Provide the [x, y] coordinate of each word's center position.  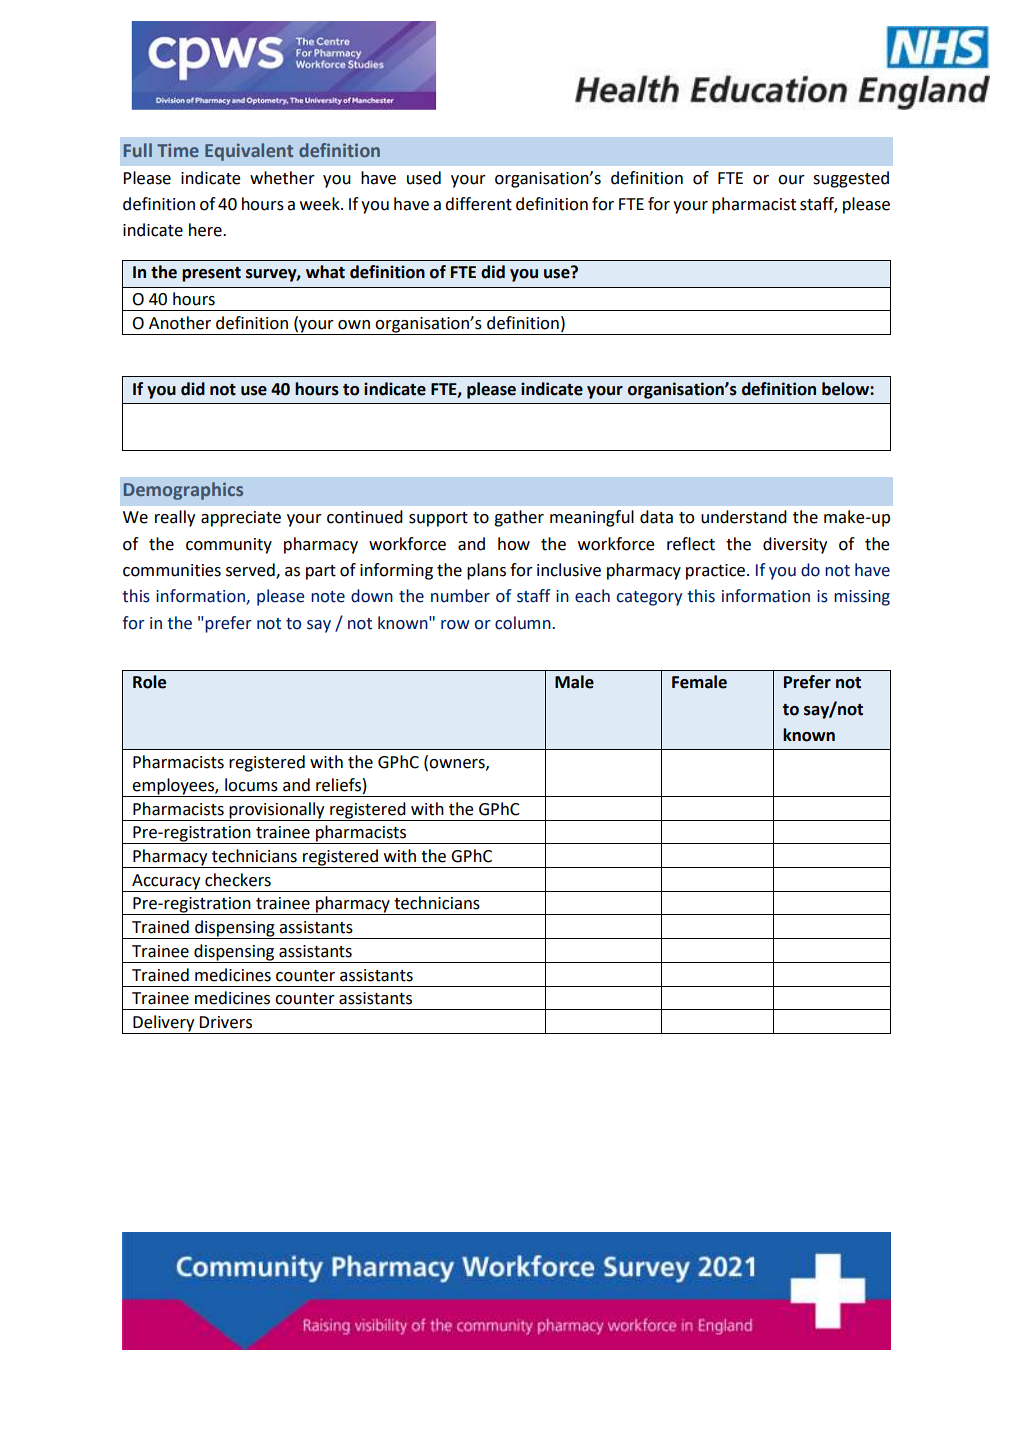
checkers [238, 880]
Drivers [225, 1022]
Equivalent [249, 152]
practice [715, 572]
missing [862, 598]
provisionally [276, 810]
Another [180, 323]
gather [519, 518]
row [455, 625]
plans [486, 571]
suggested [851, 179]
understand [744, 517]
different [478, 204]
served [251, 570]
